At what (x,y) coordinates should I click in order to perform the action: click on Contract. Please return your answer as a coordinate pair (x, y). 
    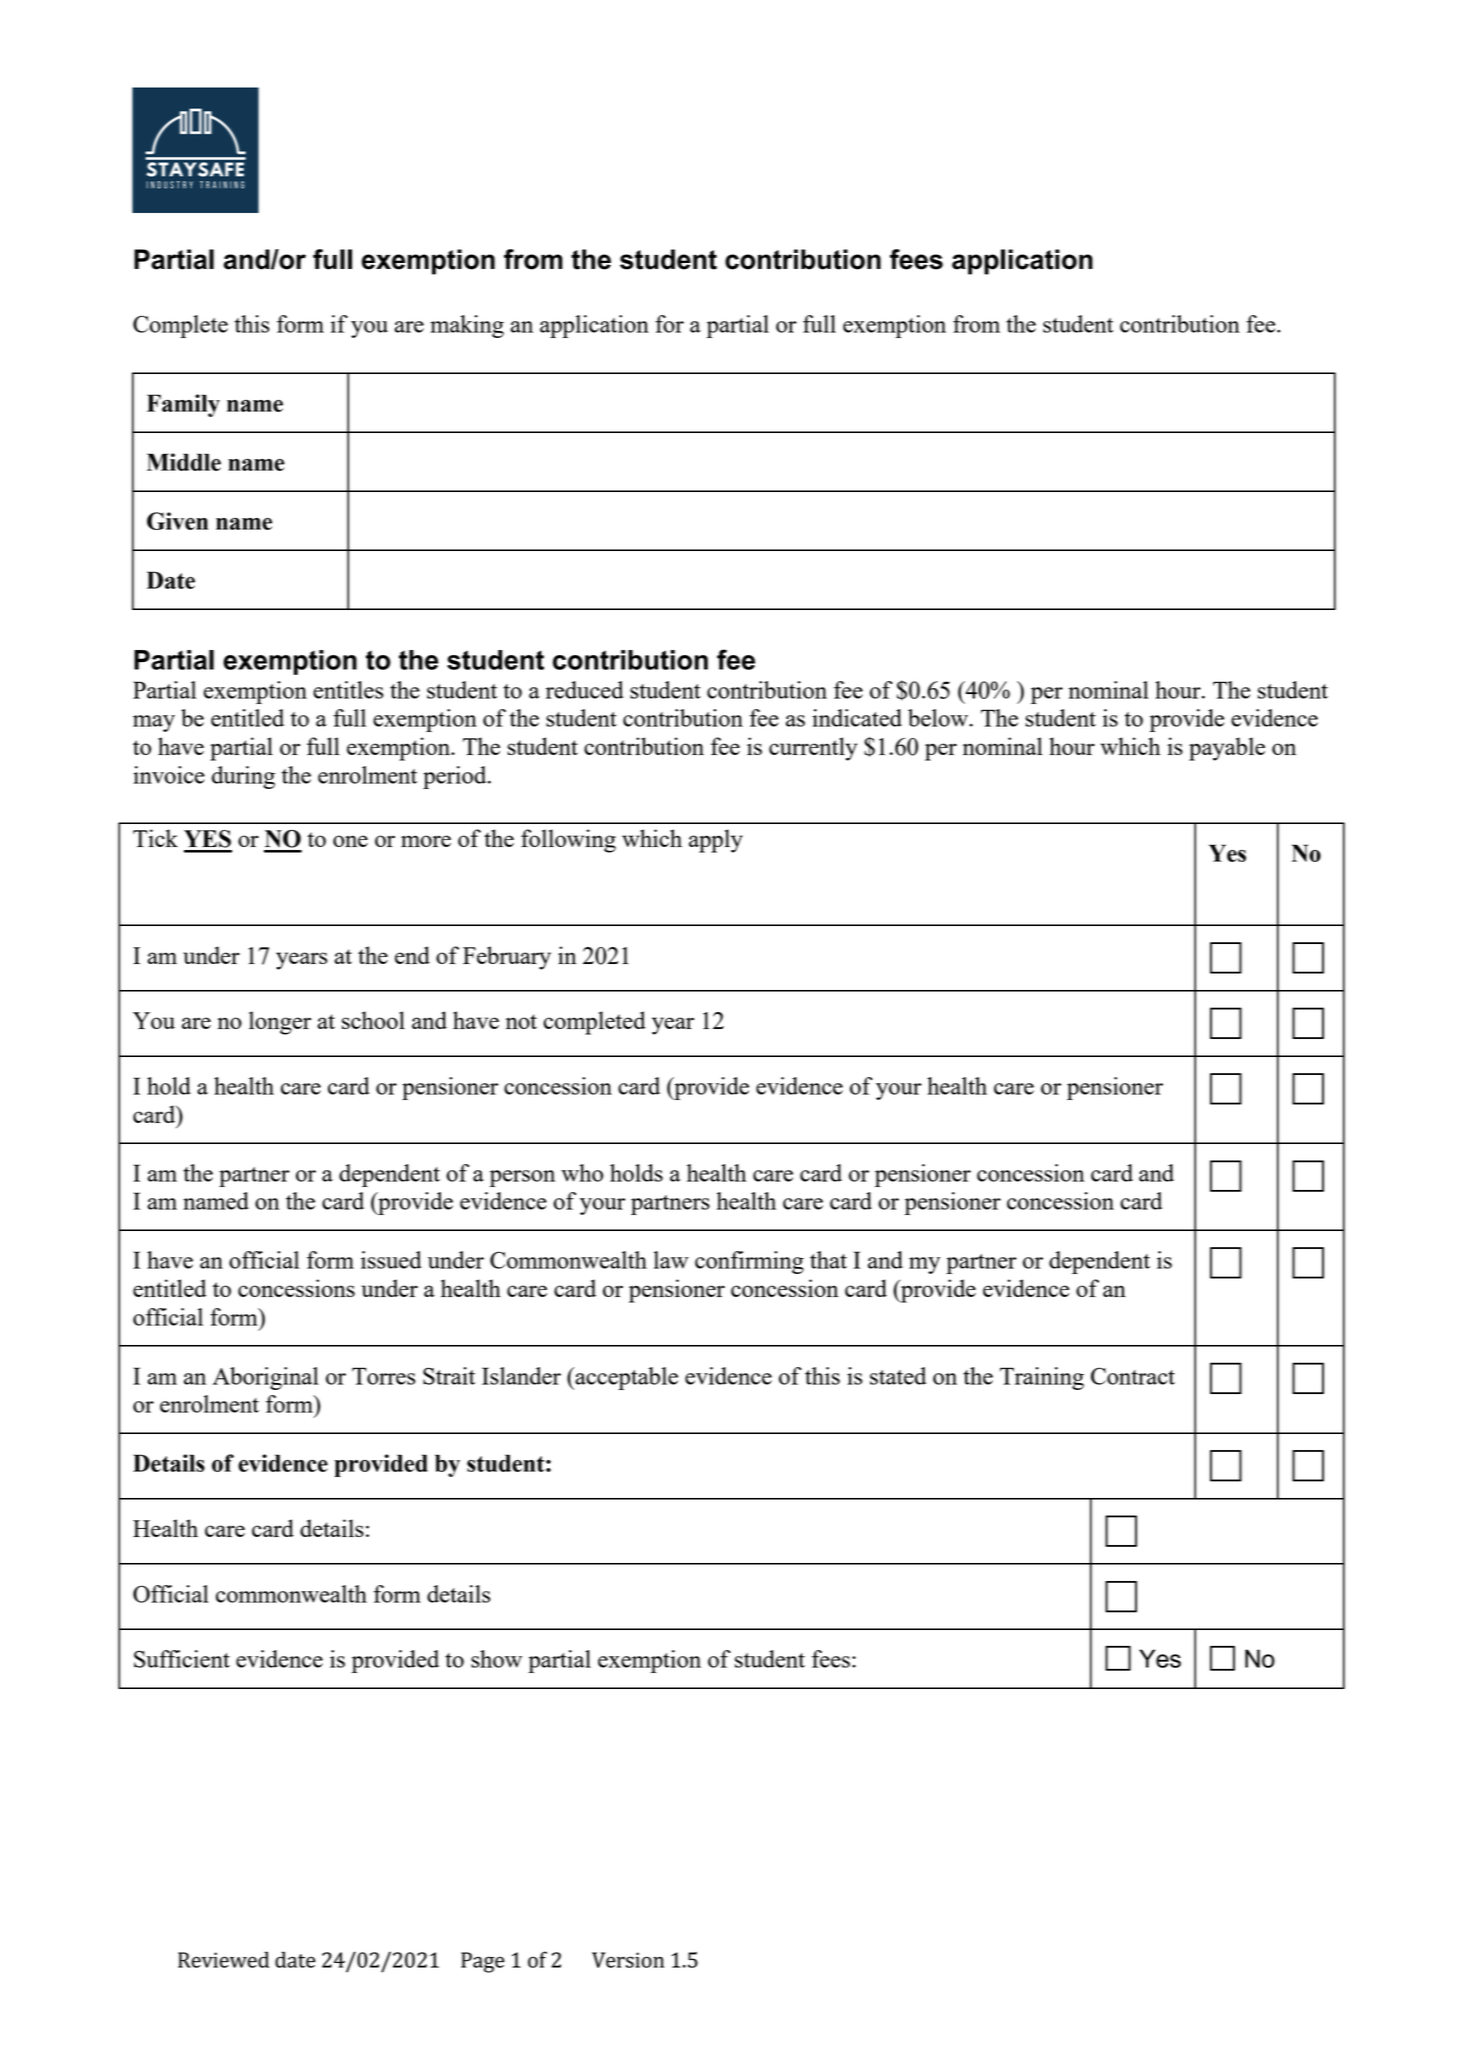
    Looking at the image, I should click on (1133, 1376).
